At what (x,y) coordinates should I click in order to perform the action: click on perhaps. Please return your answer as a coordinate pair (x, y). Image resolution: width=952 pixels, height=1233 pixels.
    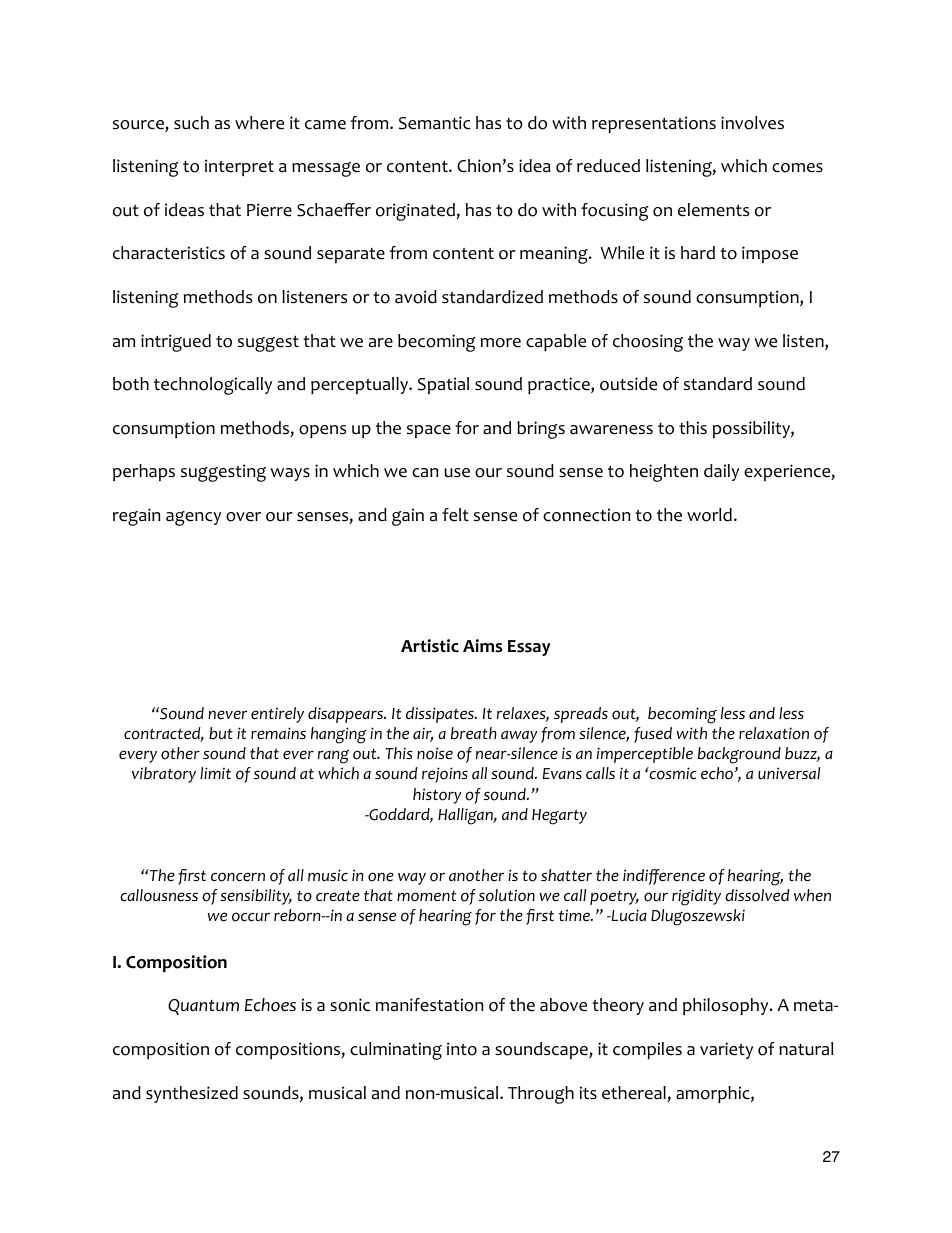
    Looking at the image, I should click on (144, 472).
